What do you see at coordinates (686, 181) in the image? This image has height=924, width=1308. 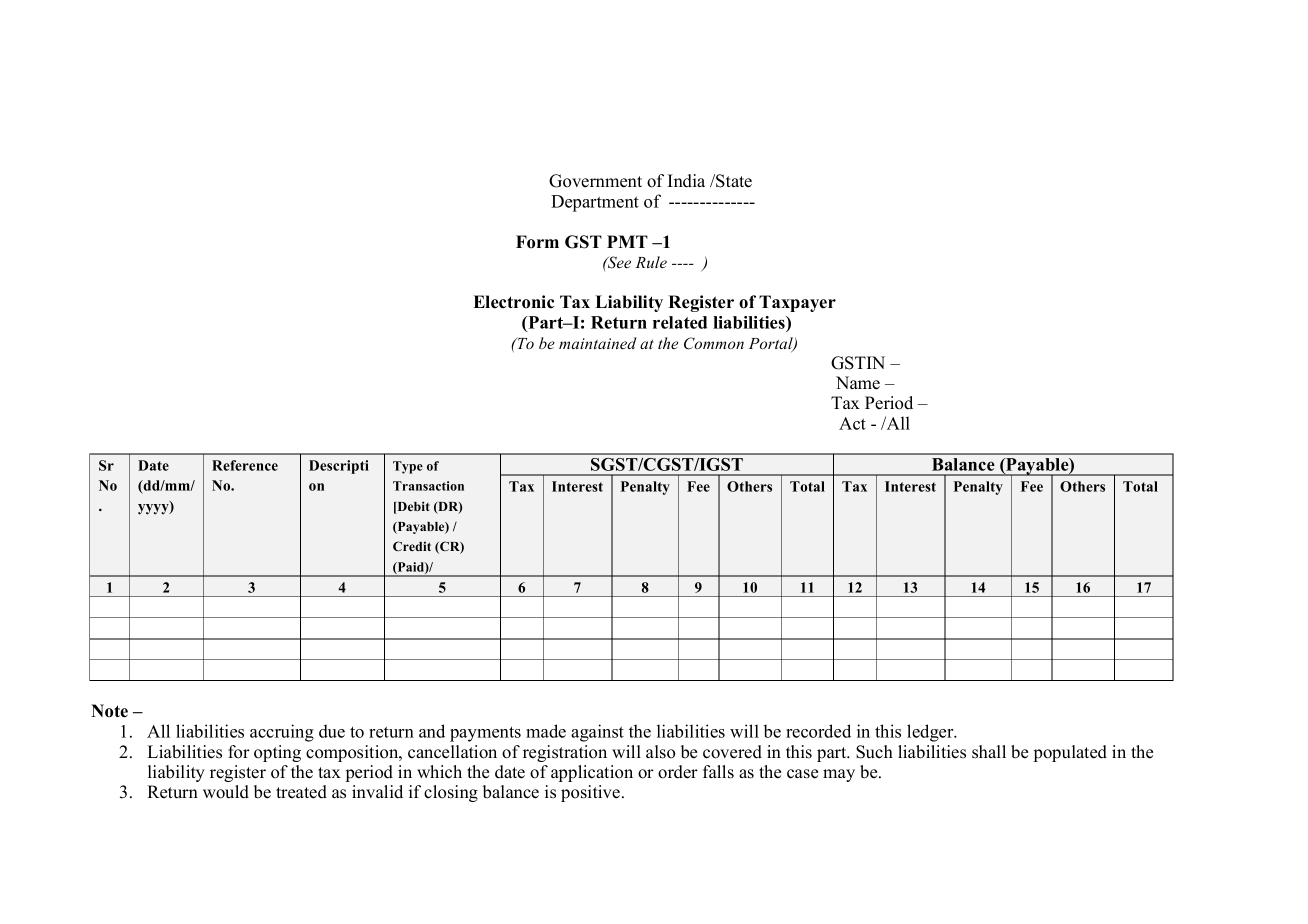 I see `India` at bounding box center [686, 181].
